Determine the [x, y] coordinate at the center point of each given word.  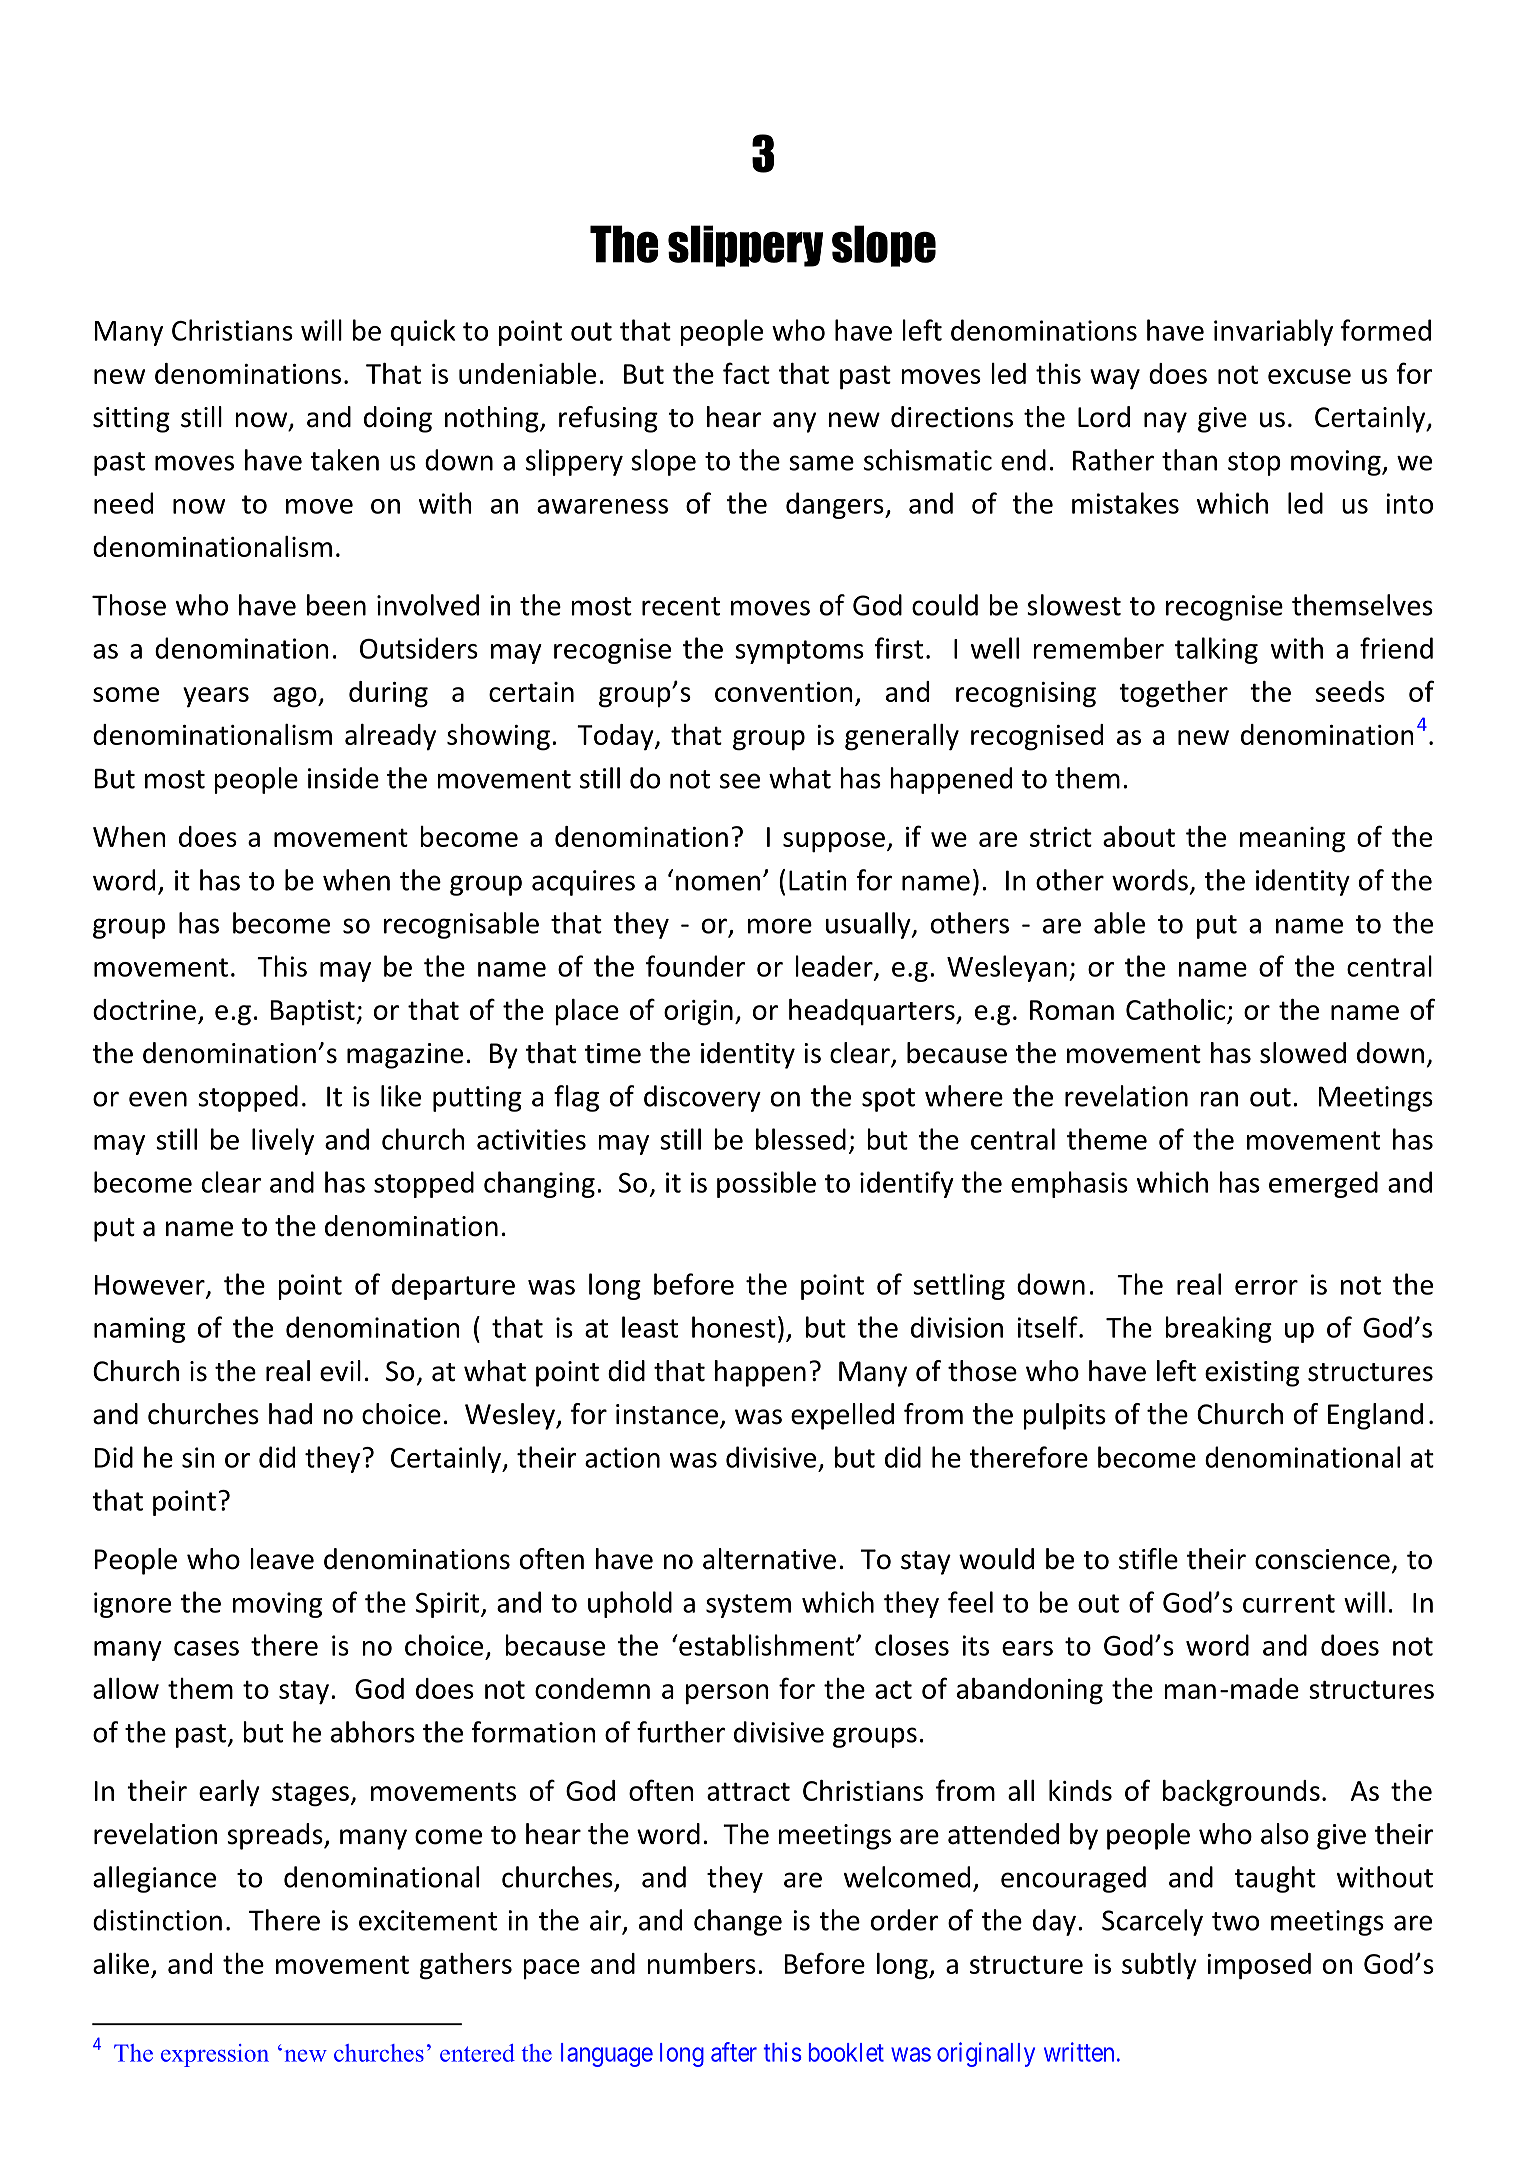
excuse [1309, 376]
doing [398, 419]
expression [215, 2055]
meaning [1292, 840]
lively [283, 1141]
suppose [834, 842]
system [748, 1606]
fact [746, 373]
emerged [1323, 1184]
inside [343, 778]
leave [282, 1559]
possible [766, 1184]
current [1289, 1603]
